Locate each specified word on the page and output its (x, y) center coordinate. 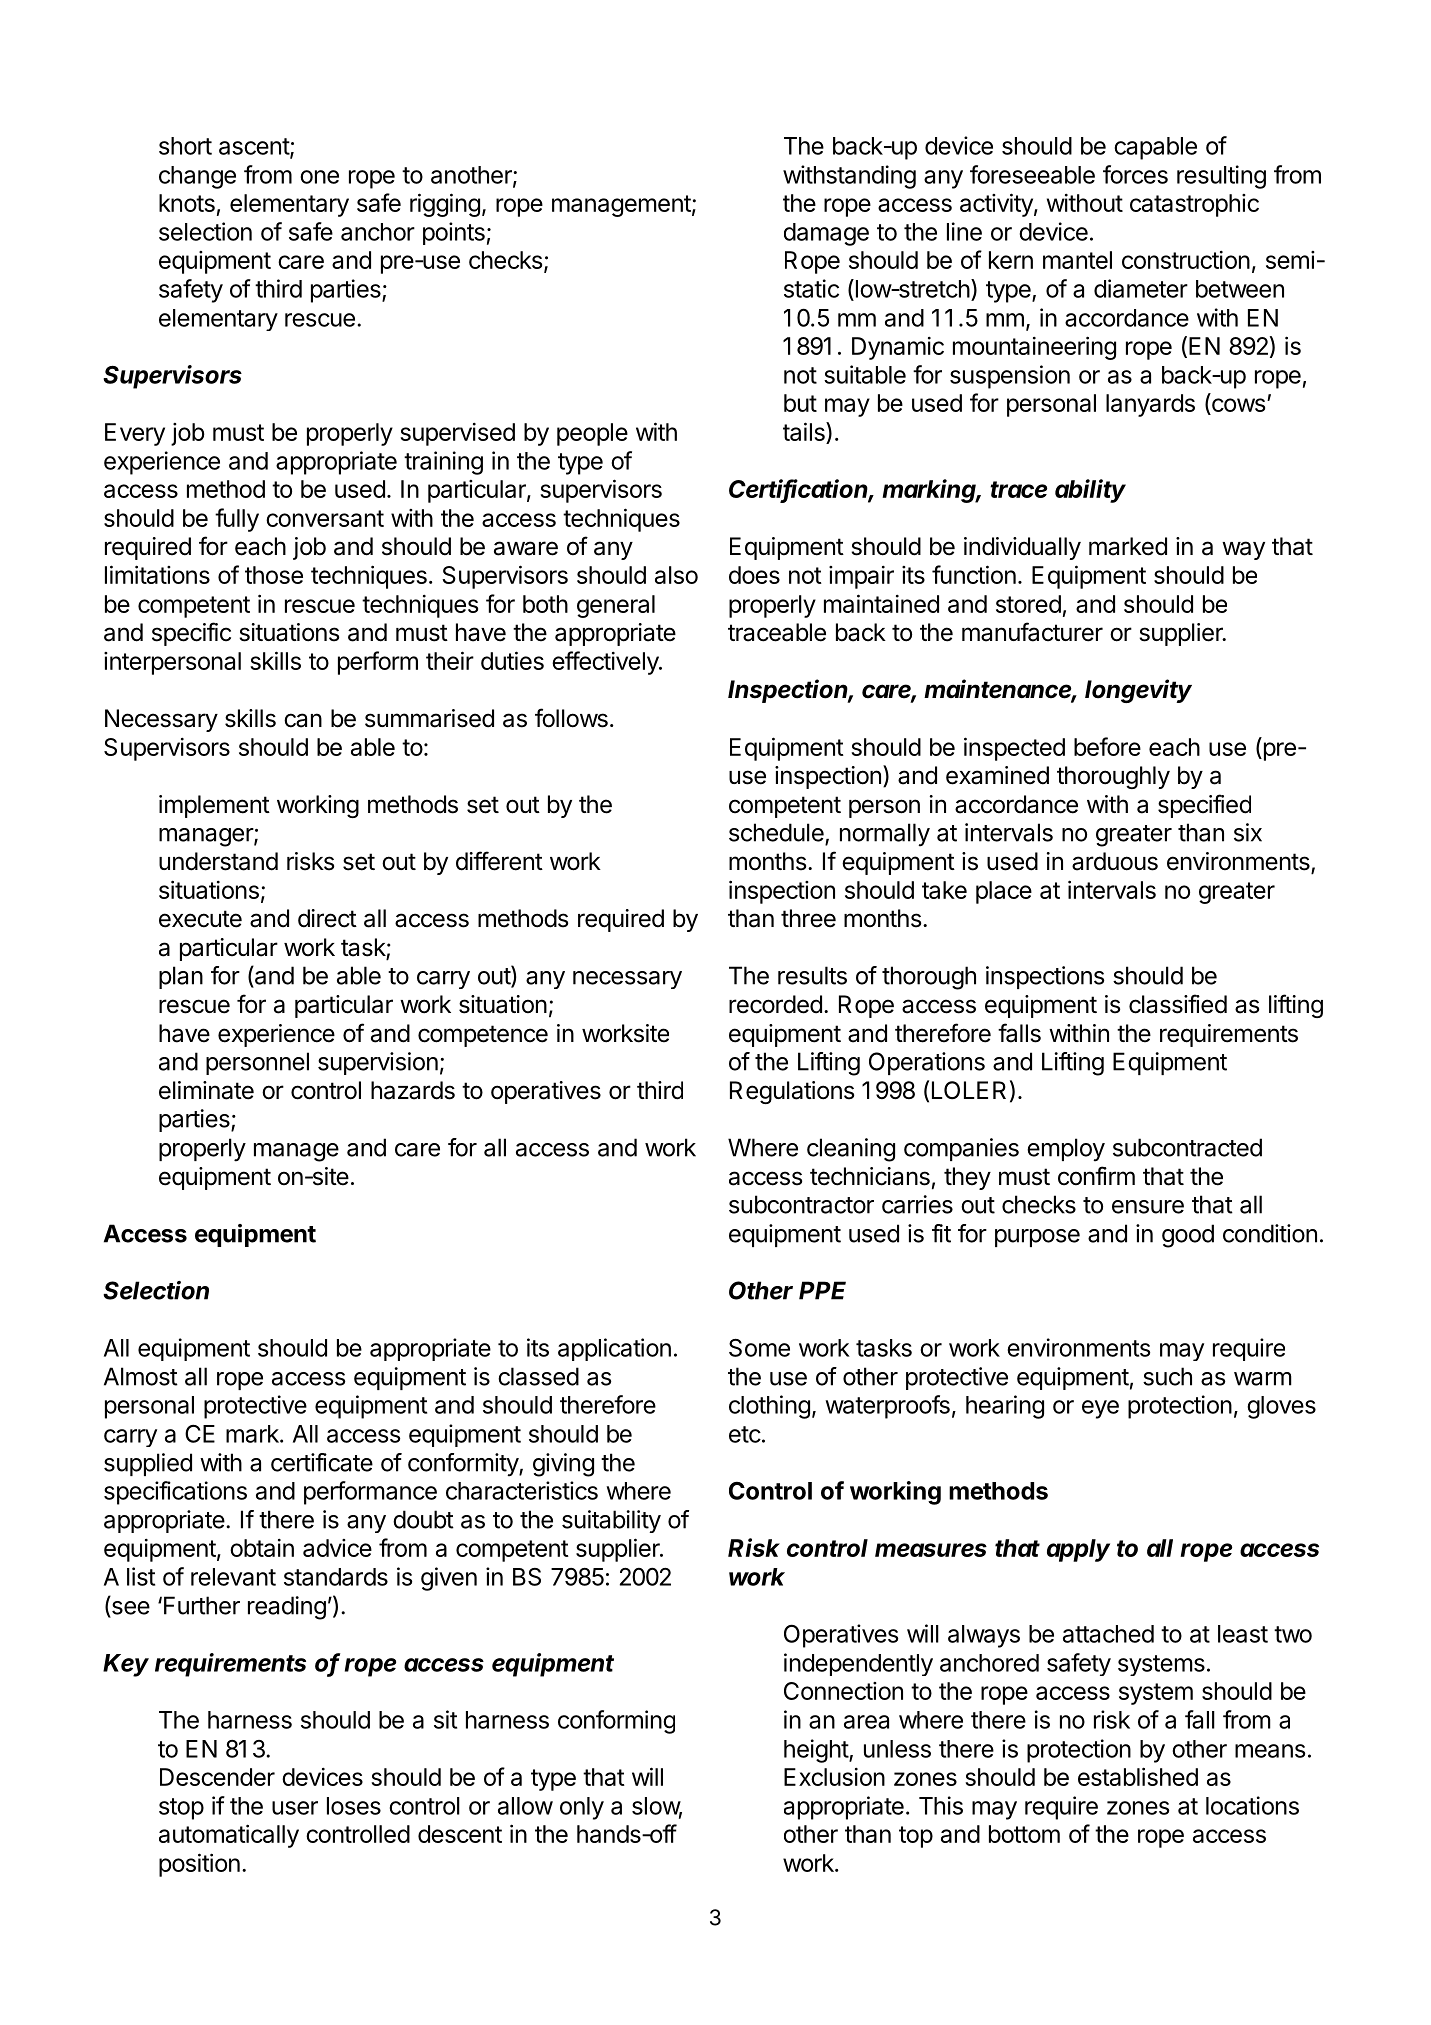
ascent (255, 147)
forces (1135, 174)
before (1107, 746)
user (295, 1808)
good (1188, 1236)
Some (759, 1347)
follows (571, 718)
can (303, 720)
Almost (141, 1376)
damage (826, 234)
